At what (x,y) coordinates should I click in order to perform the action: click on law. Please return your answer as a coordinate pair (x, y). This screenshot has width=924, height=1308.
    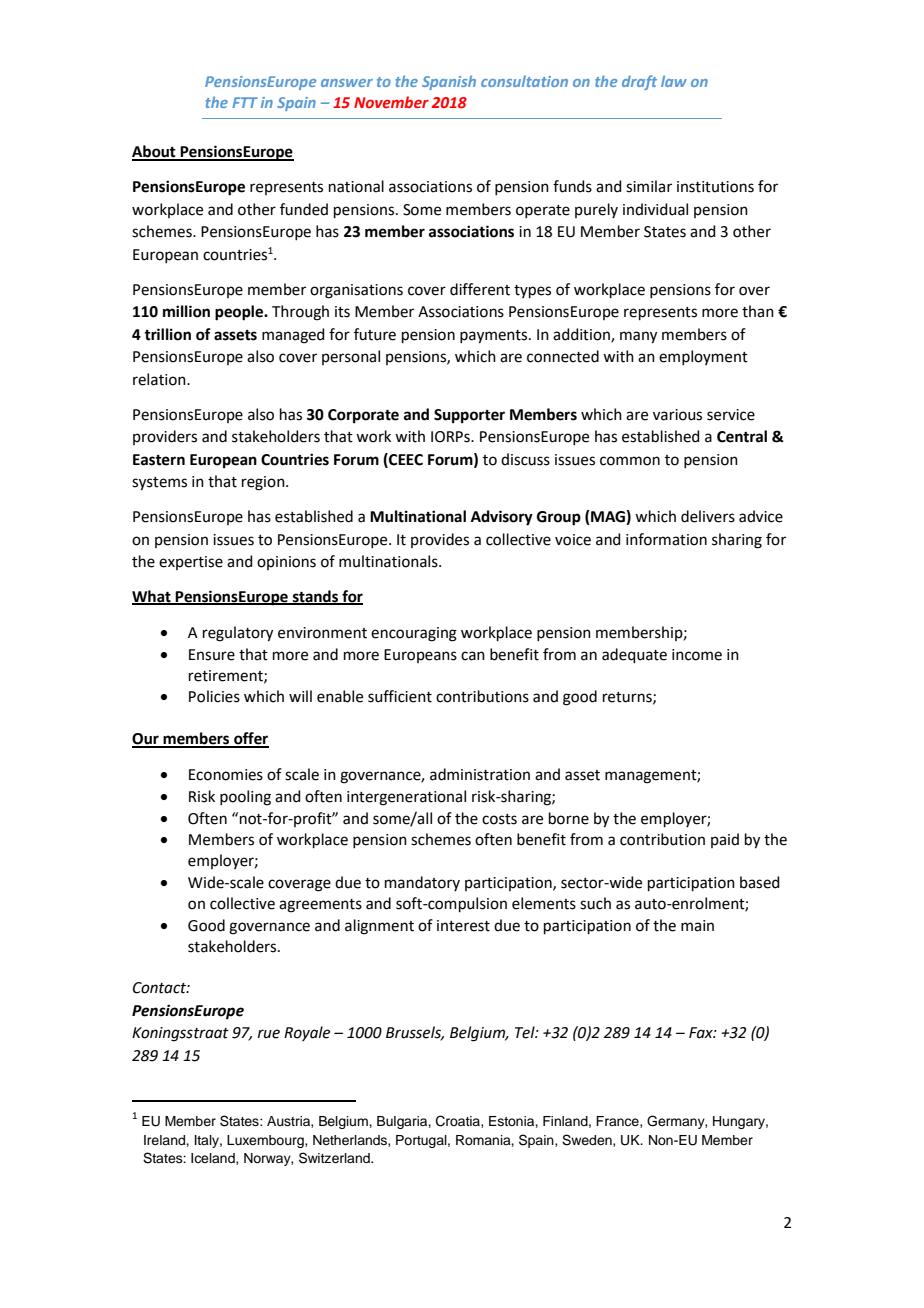
    Looking at the image, I should click on (674, 81).
